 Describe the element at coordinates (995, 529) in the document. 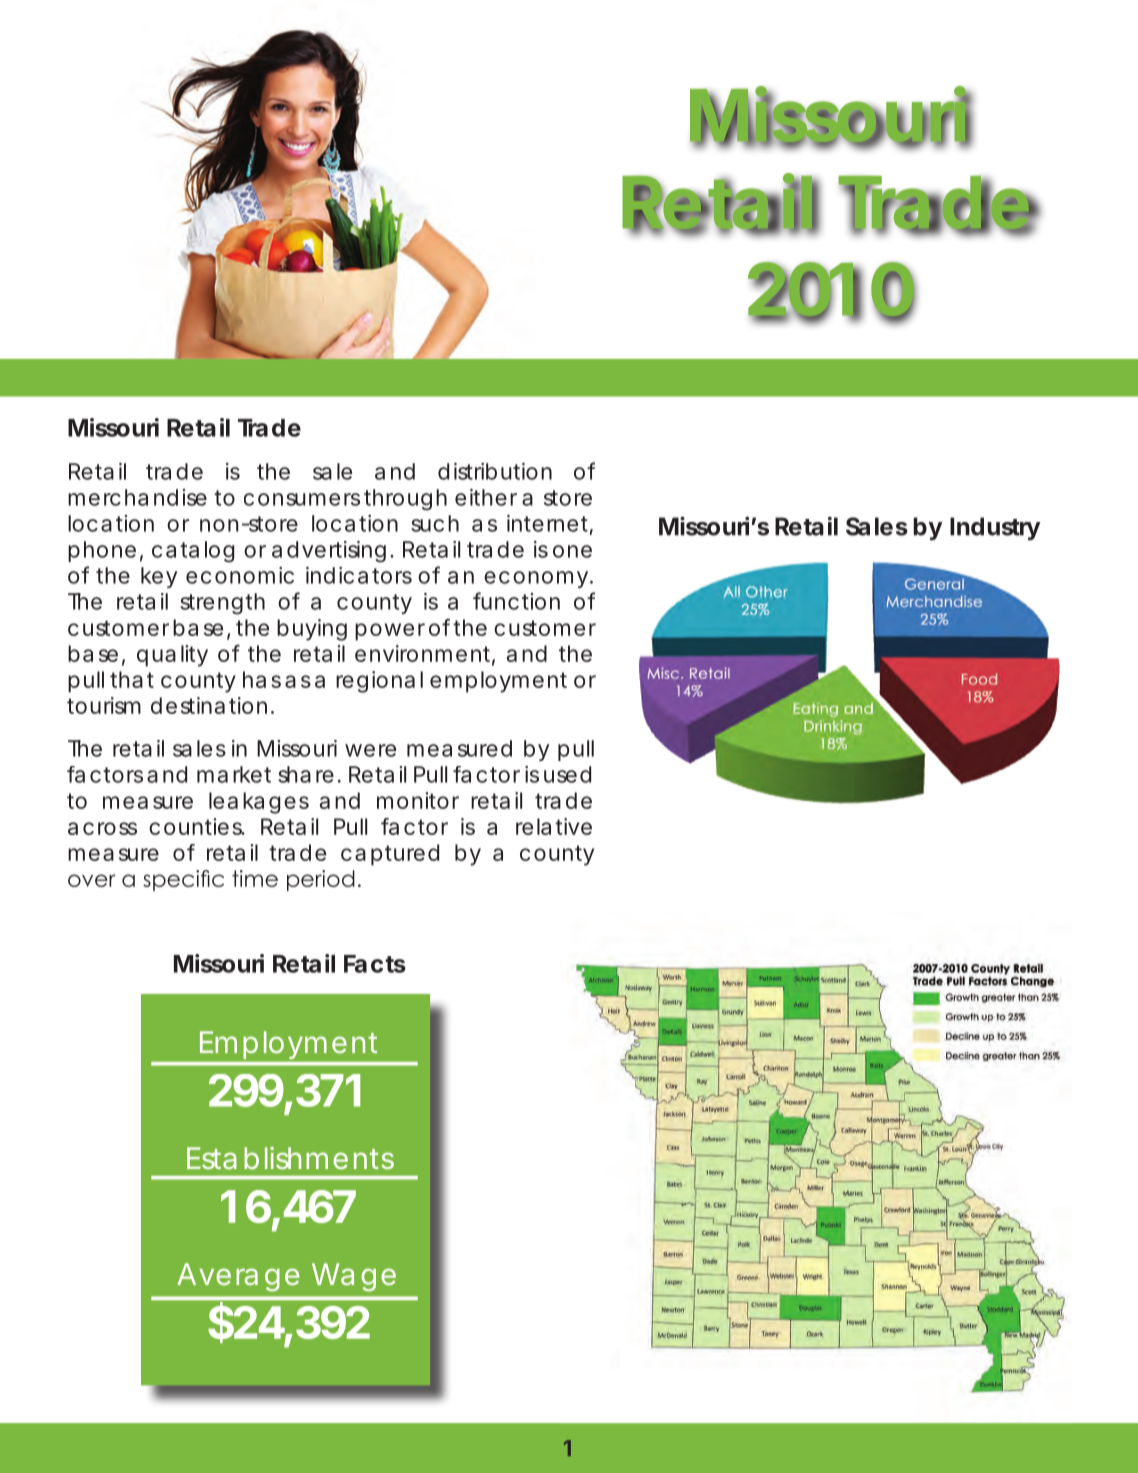

I see `Industry` at that location.
